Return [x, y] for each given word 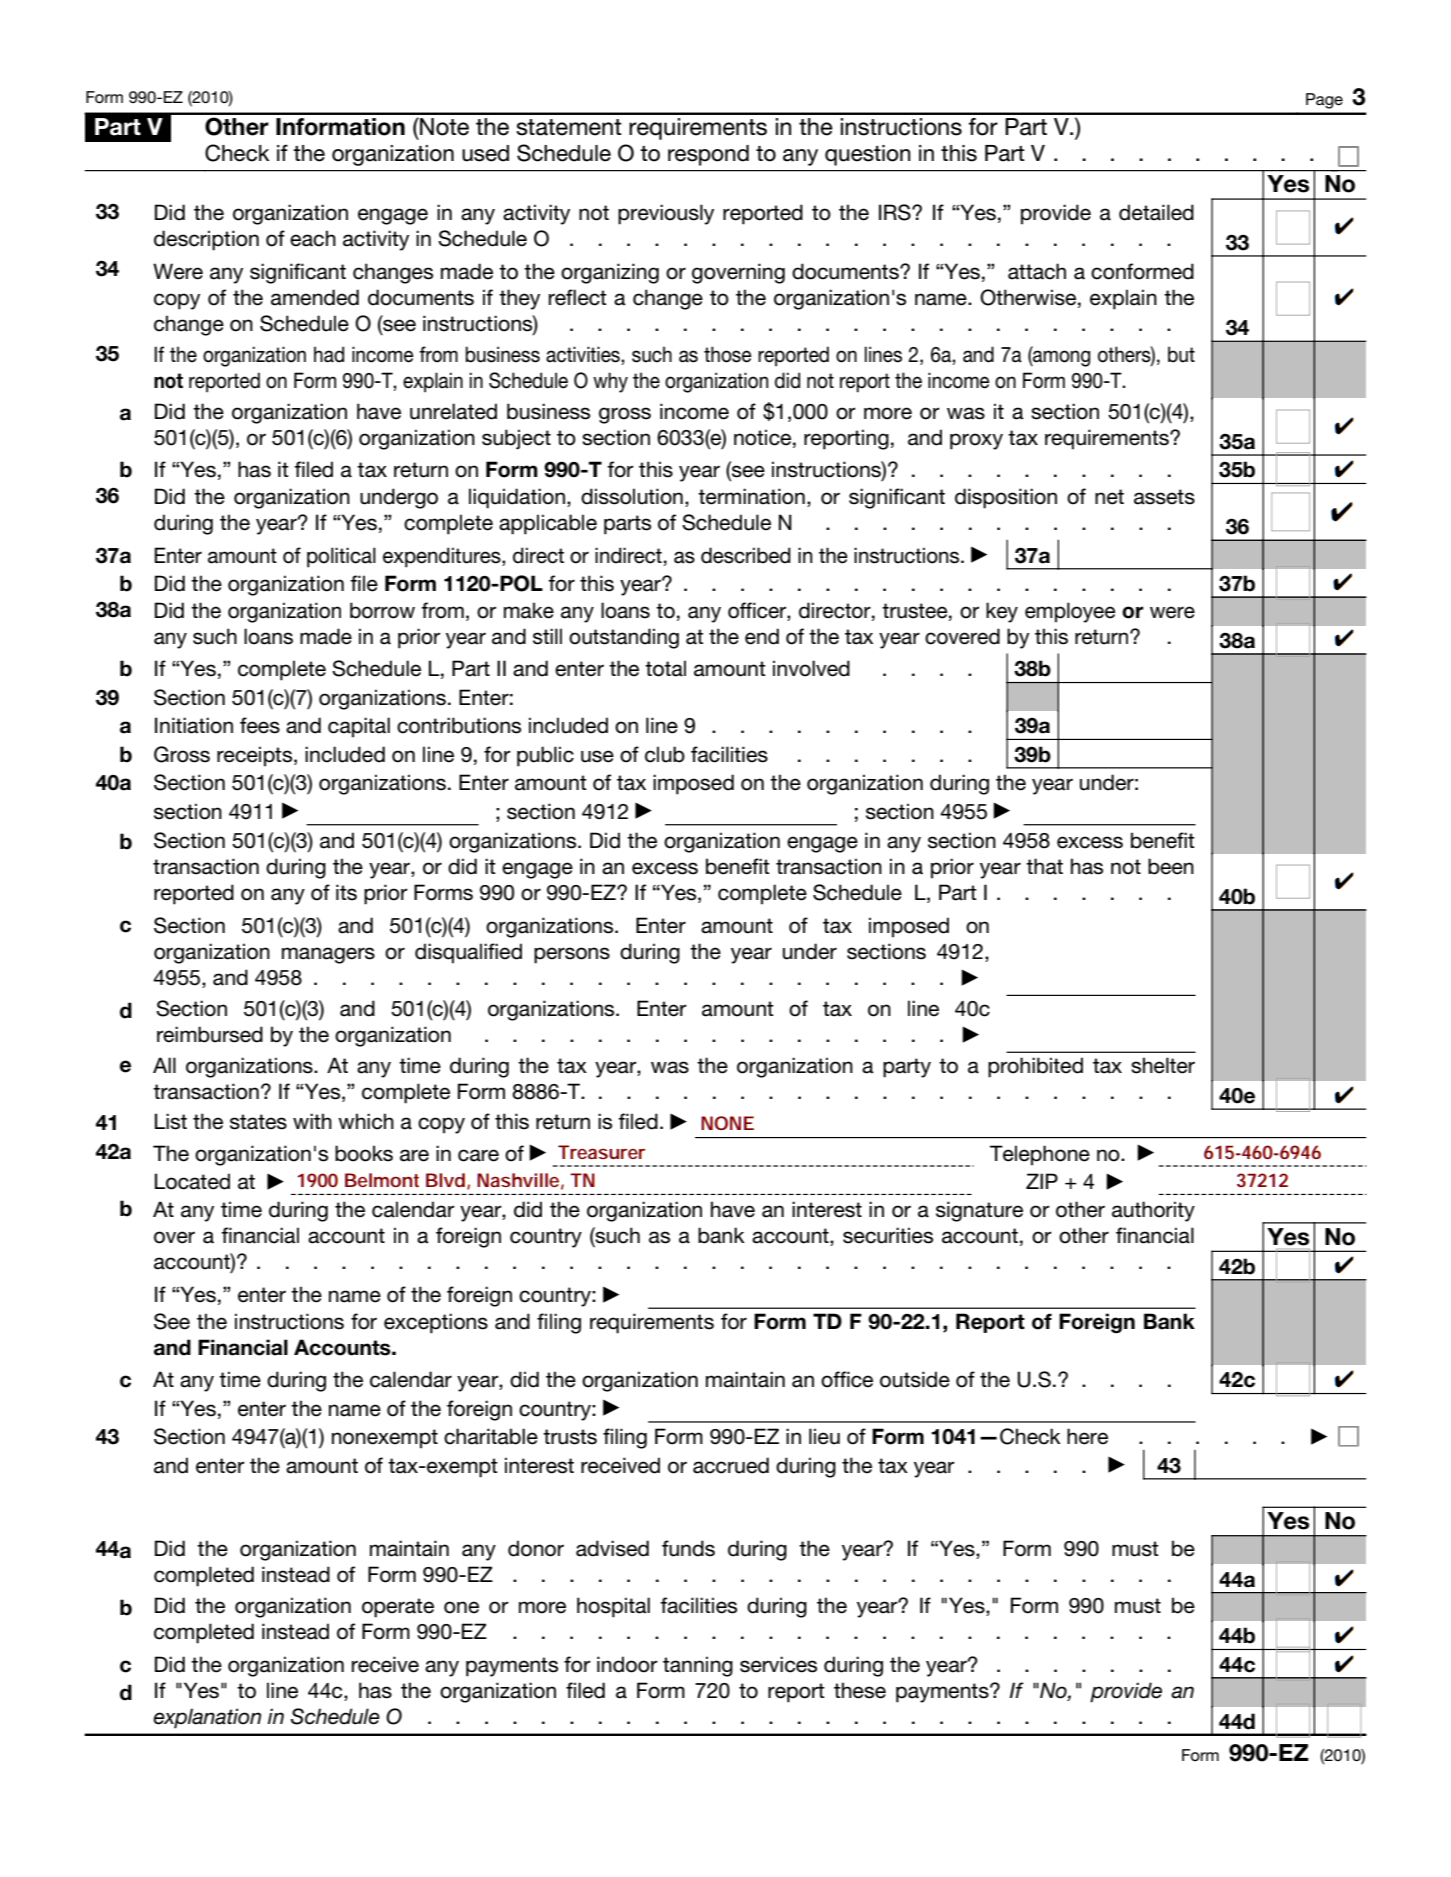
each [313, 238]
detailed [1156, 212]
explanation [207, 1718]
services [778, 1664]
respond [708, 155]
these [860, 1690]
